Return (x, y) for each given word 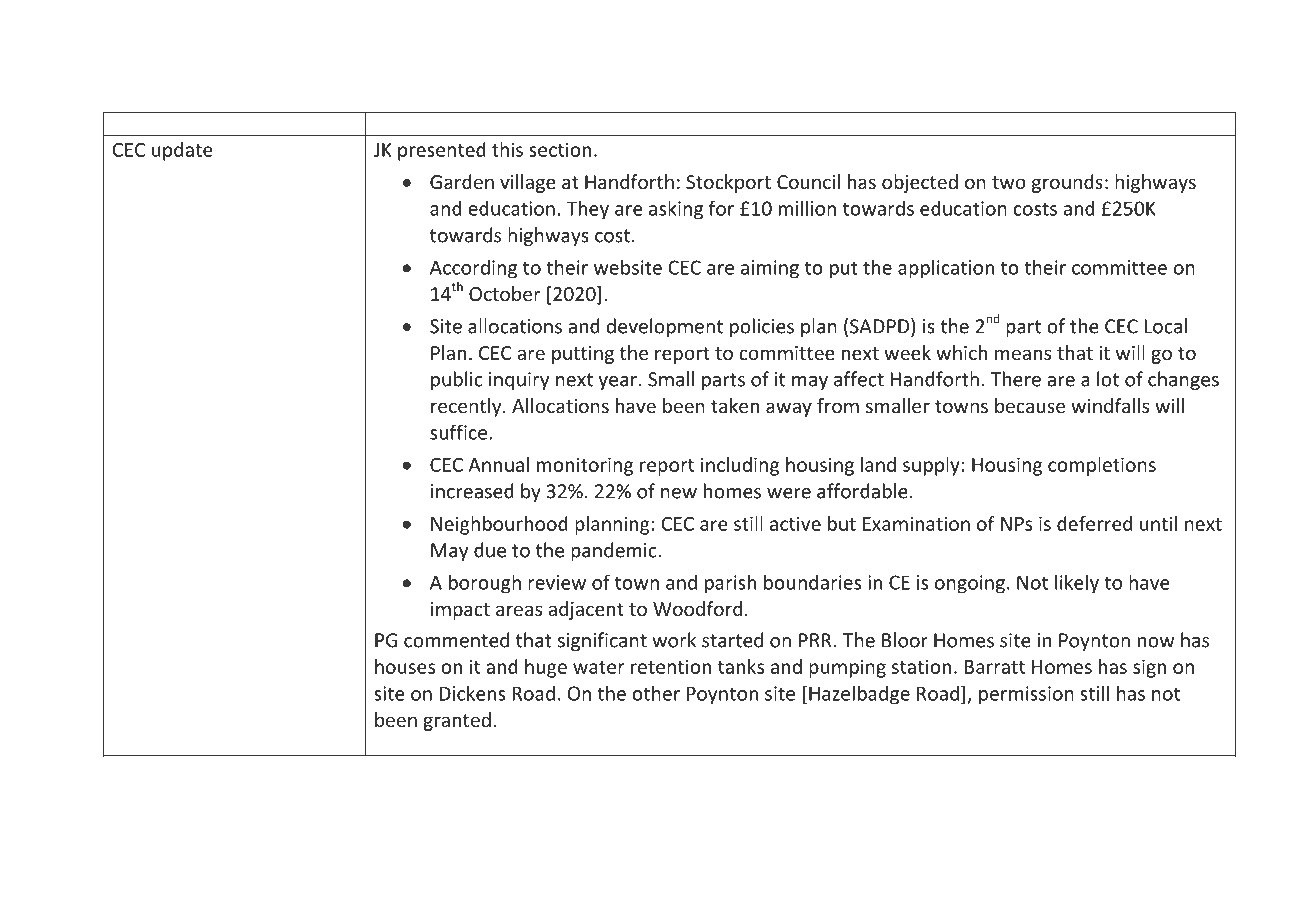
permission (1026, 695)
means (1023, 354)
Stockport (728, 183)
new (679, 493)
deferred (1094, 523)
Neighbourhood (499, 525)
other (656, 693)
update (182, 151)
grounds (1067, 183)
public (457, 380)
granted (457, 721)
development (664, 327)
